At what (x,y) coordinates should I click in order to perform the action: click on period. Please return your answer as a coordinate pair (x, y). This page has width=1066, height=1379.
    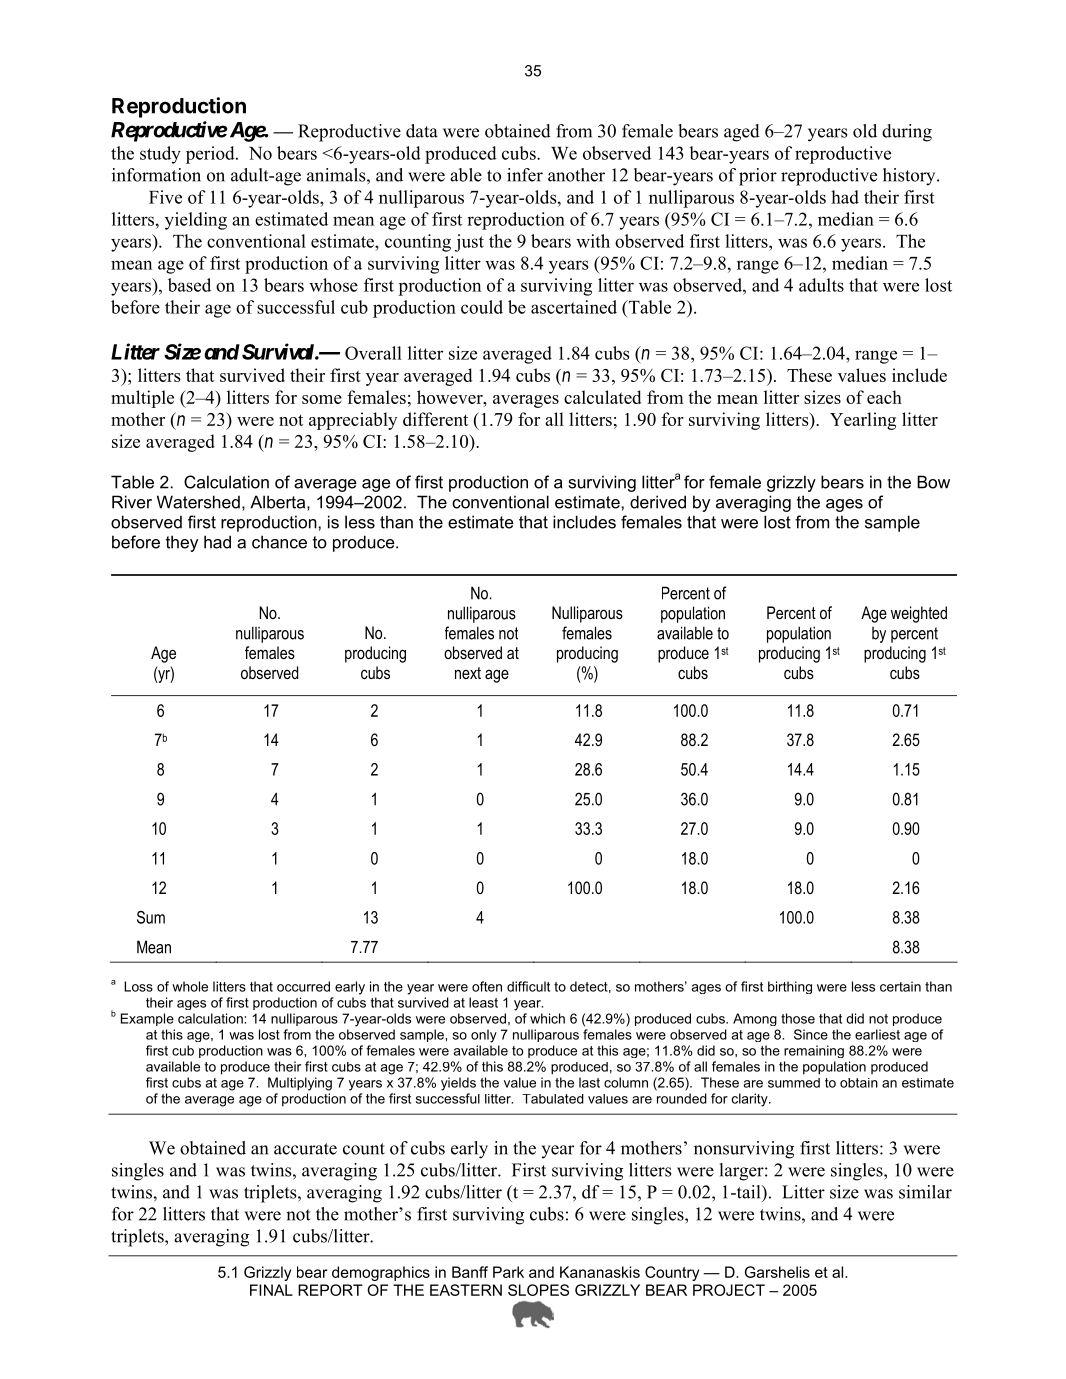
    Looking at the image, I should click on (211, 155).
